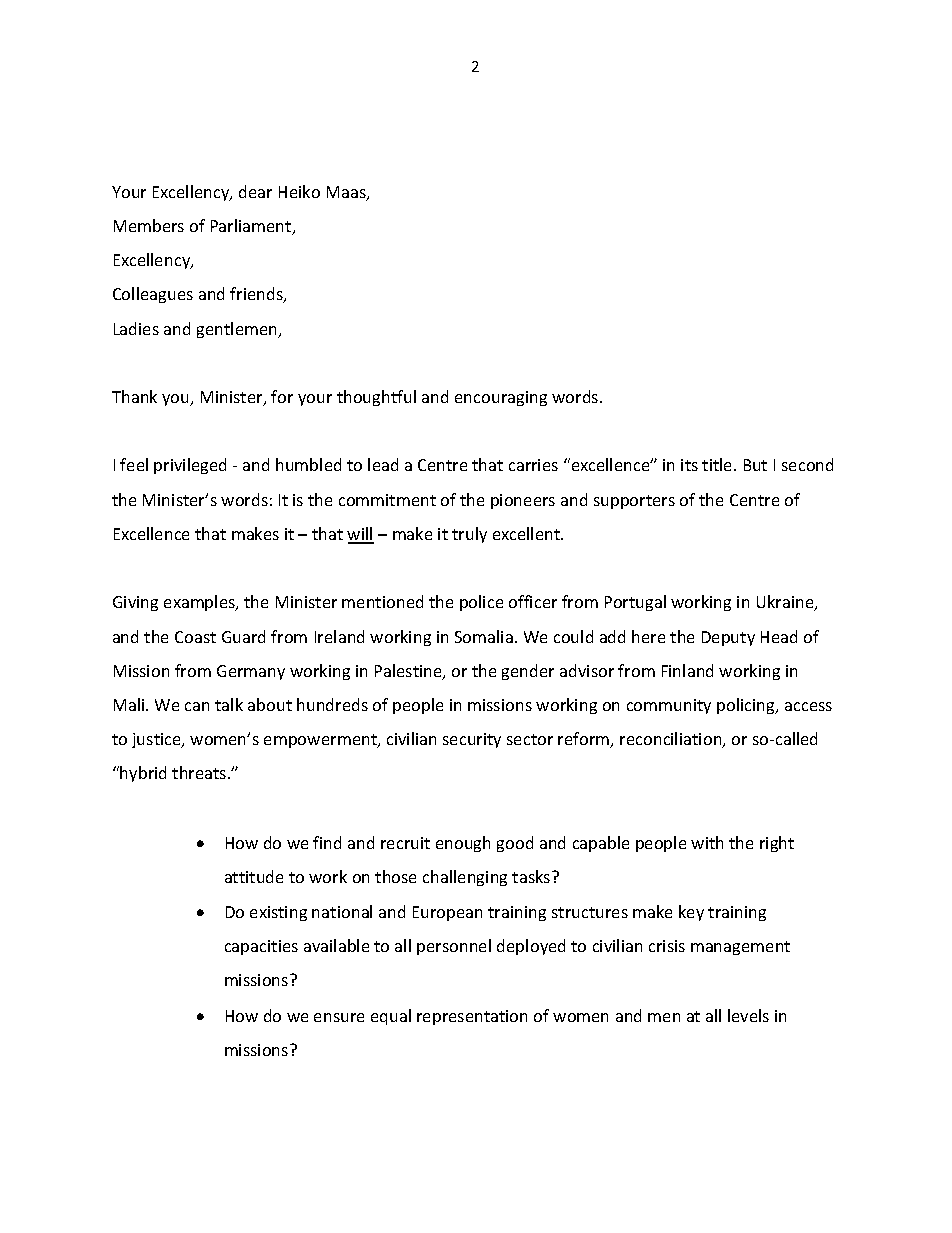 Image resolution: width=952 pixels, height=1233 pixels. What do you see at coordinates (201, 603) in the image?
I see `examples` at bounding box center [201, 603].
